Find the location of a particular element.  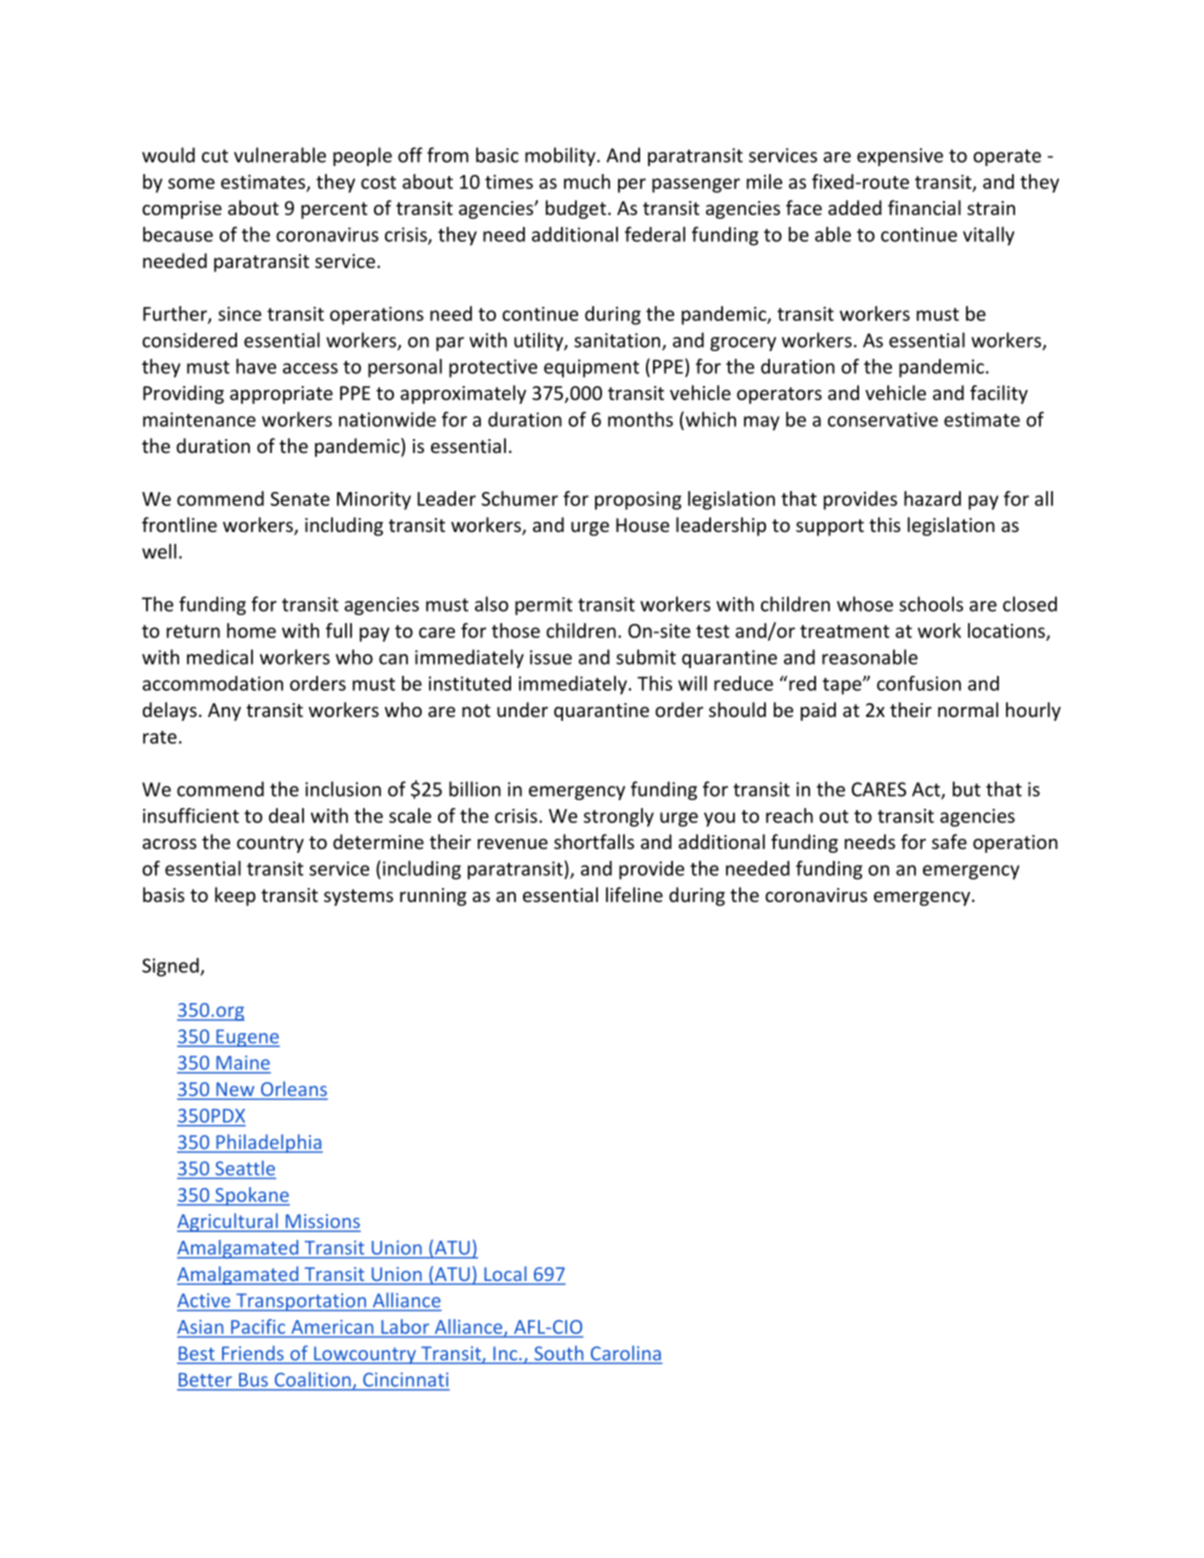

much is located at coordinates (587, 181).
